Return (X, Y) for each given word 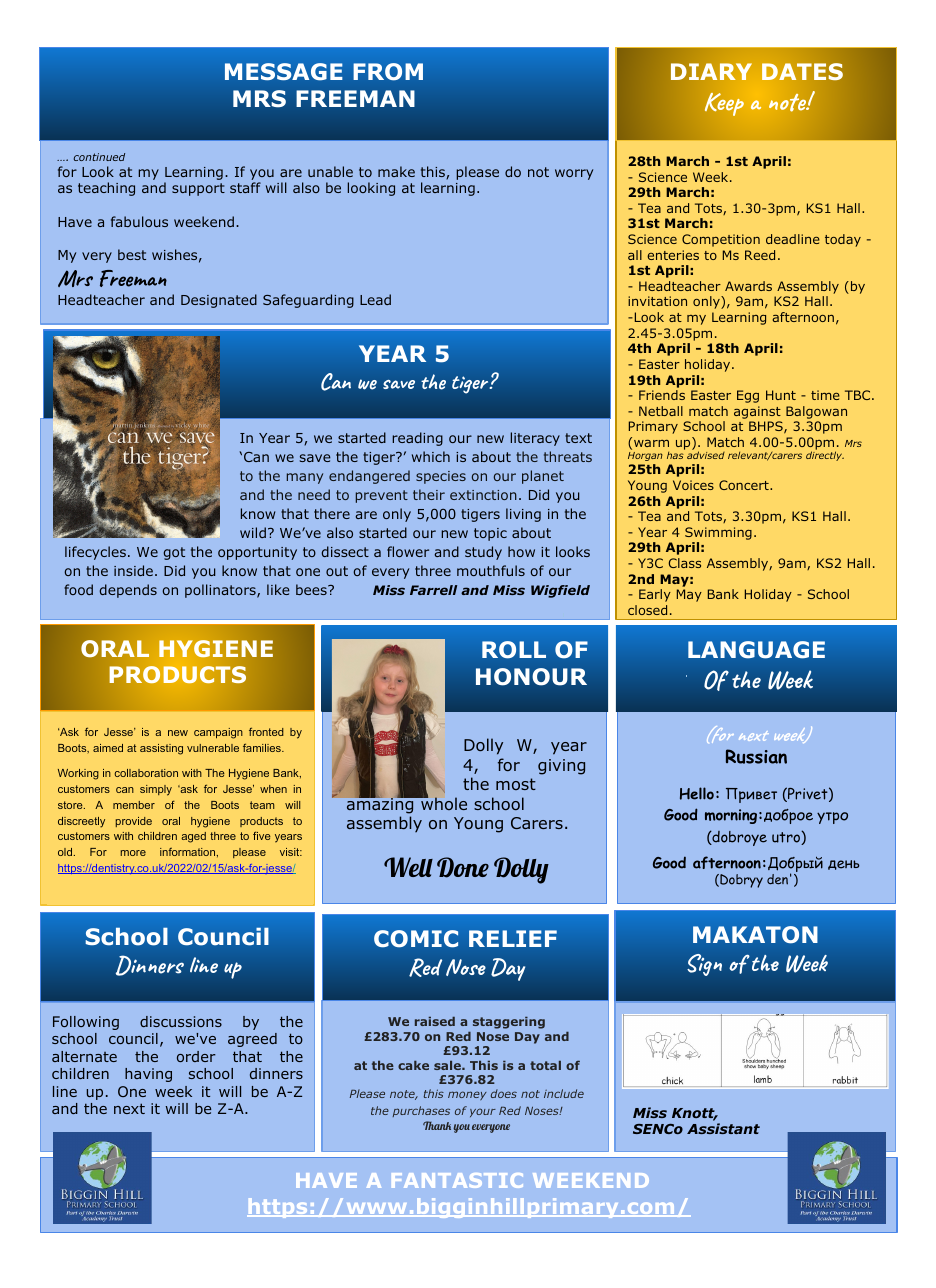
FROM (388, 71)
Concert (745, 485)
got (174, 553)
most (516, 784)
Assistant (723, 1128)
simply (156, 790)
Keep (724, 104)
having (148, 1075)
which (431, 456)
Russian (756, 756)
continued (99, 157)
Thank (437, 1125)
